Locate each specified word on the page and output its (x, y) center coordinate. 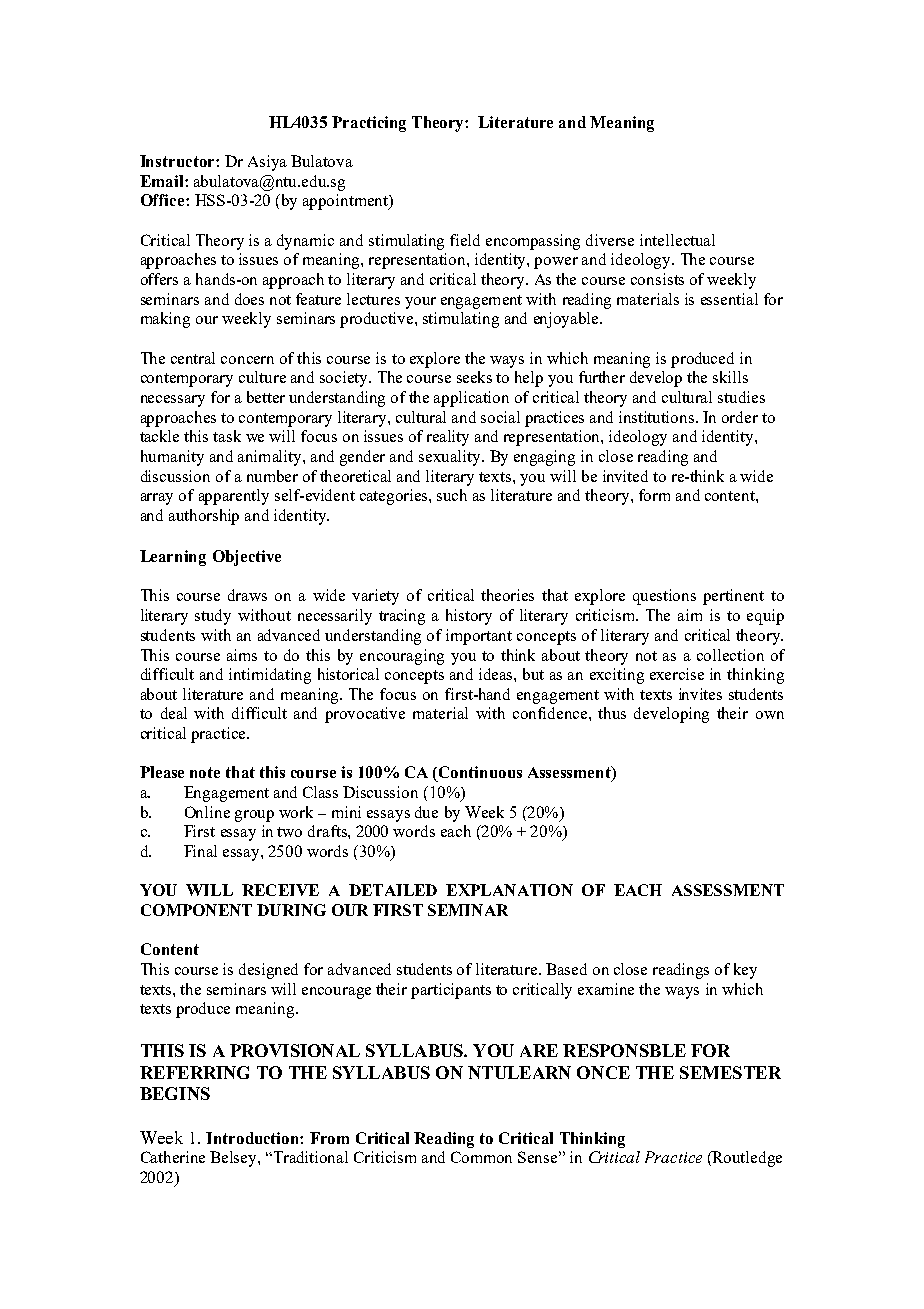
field (465, 240)
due (426, 812)
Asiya (267, 163)
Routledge (746, 1159)
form (654, 495)
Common (481, 1157)
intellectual (677, 240)
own (770, 715)
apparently (234, 497)
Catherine (173, 1157)
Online (207, 812)
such (452, 495)
